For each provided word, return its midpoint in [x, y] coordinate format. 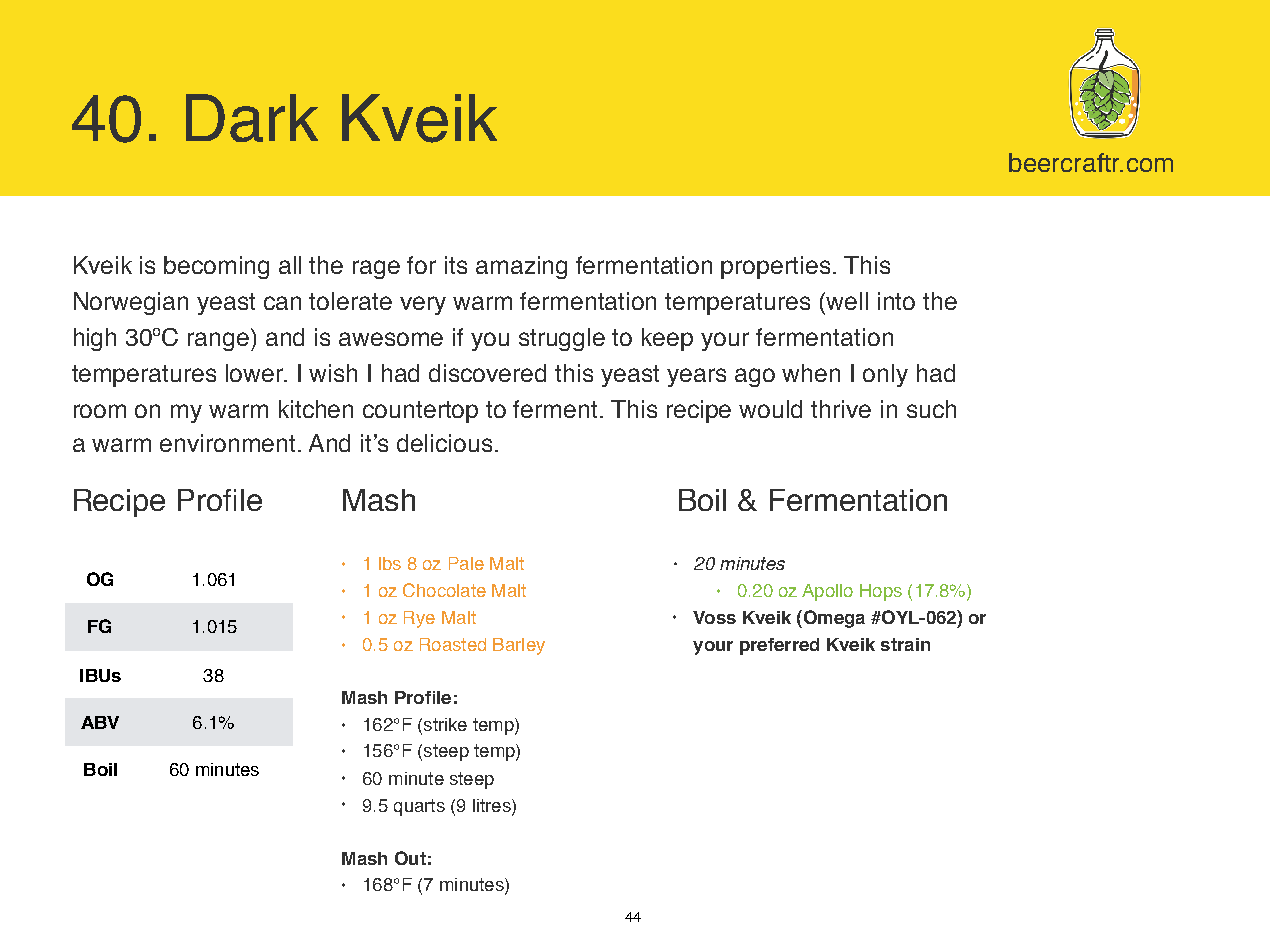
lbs [390, 563]
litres [493, 807]
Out [410, 858]
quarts [419, 807]
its [456, 265]
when [811, 373]
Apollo [827, 592]
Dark [252, 118]
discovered [487, 373]
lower [256, 373]
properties [775, 267]
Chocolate [444, 590]
